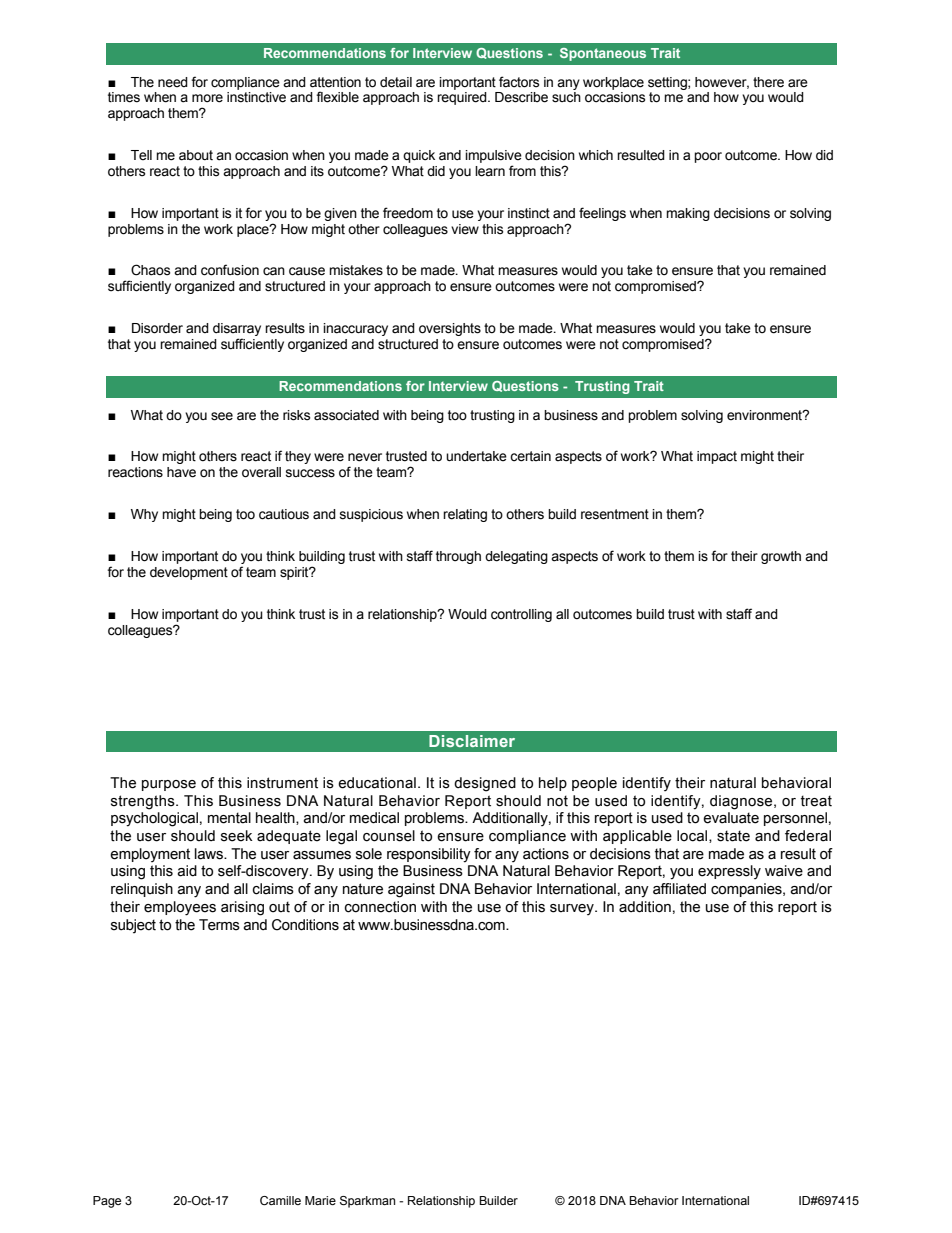 Image resolution: width=952 pixels, height=1233 pixels. What do you see at coordinates (768, 82) in the page?
I see `there` at bounding box center [768, 82].
